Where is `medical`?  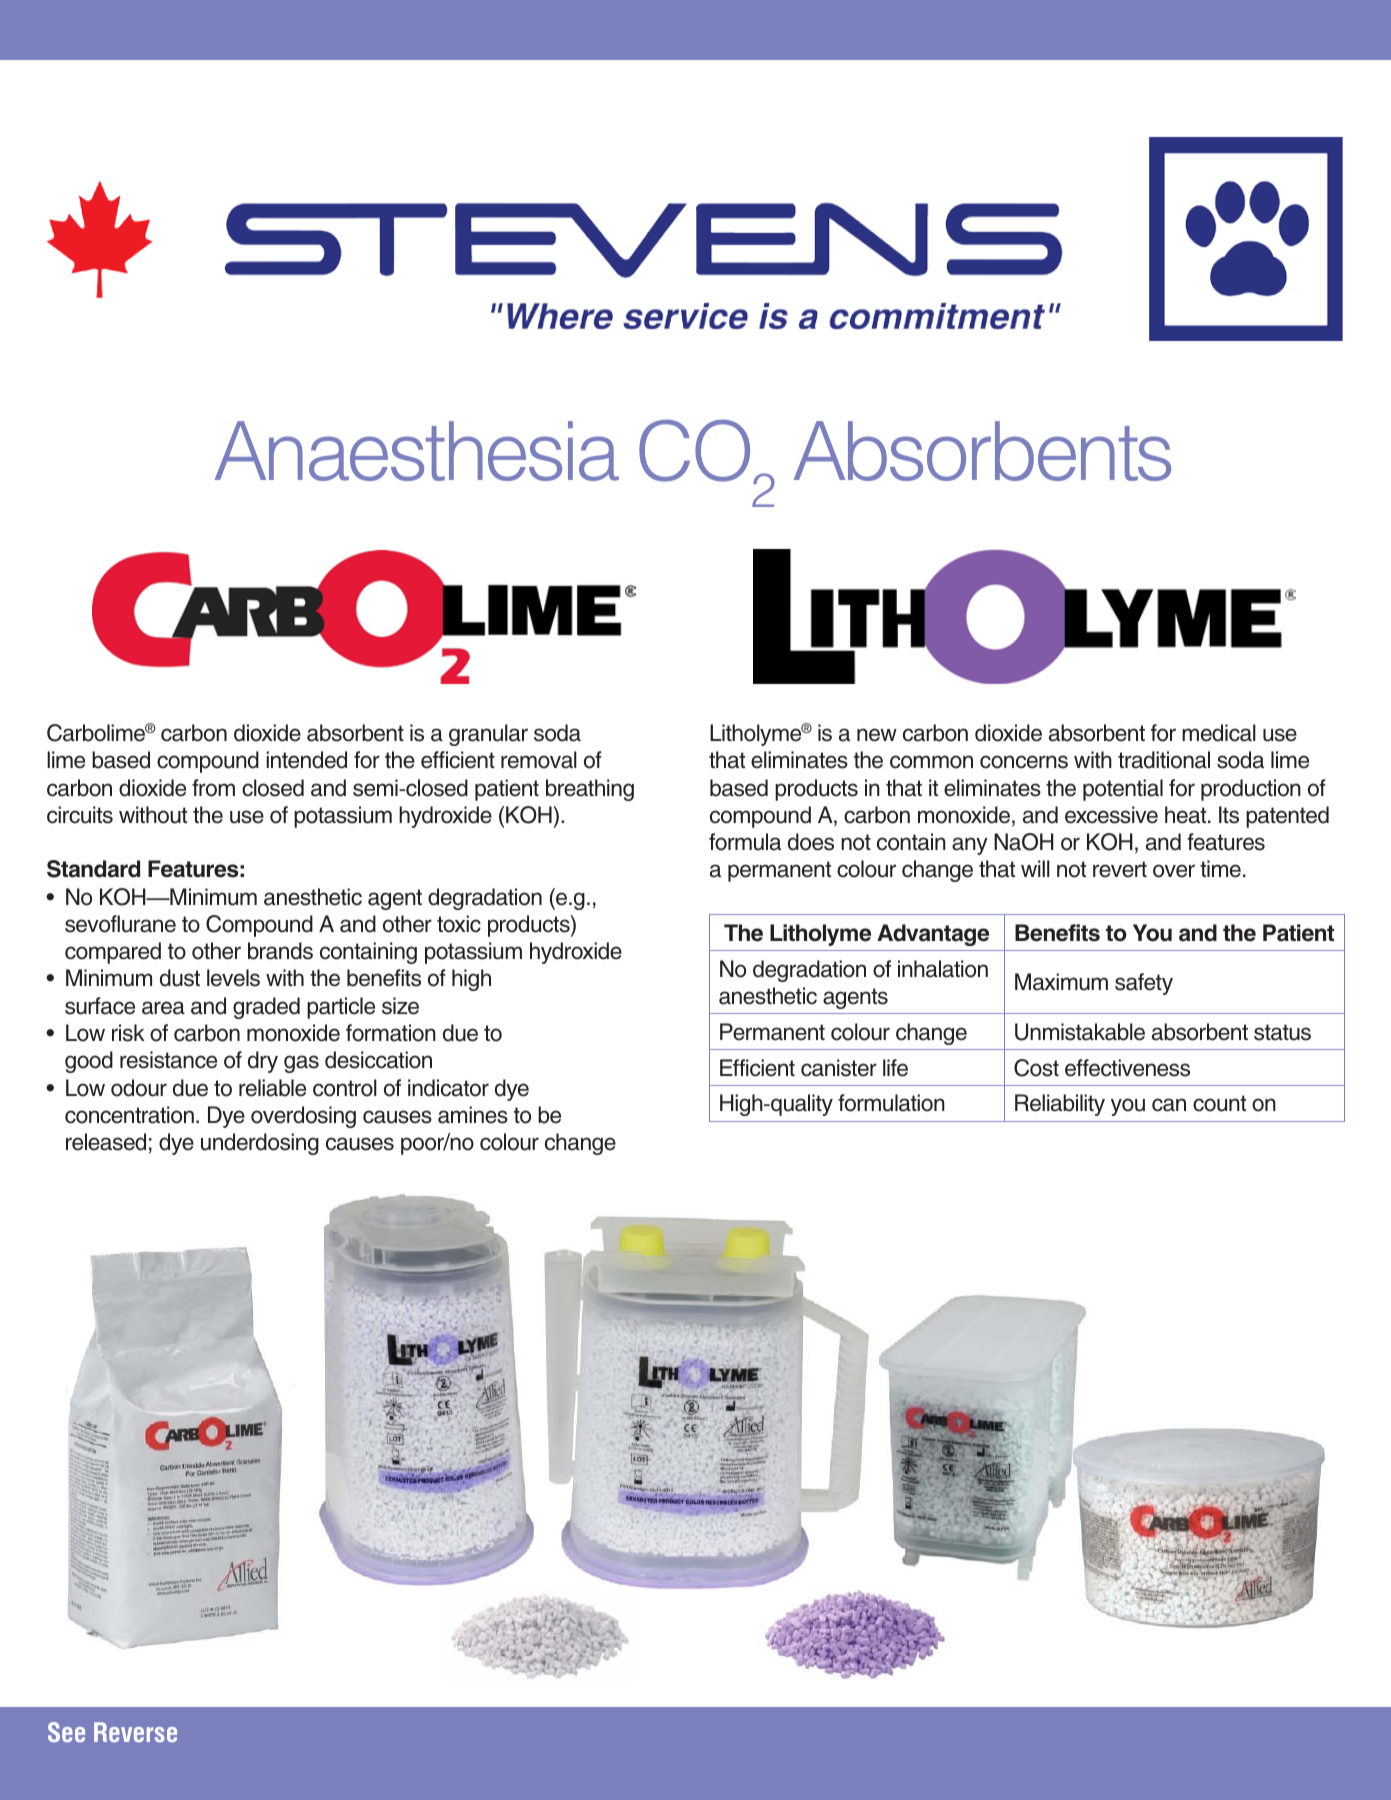 medical is located at coordinates (1219, 733).
